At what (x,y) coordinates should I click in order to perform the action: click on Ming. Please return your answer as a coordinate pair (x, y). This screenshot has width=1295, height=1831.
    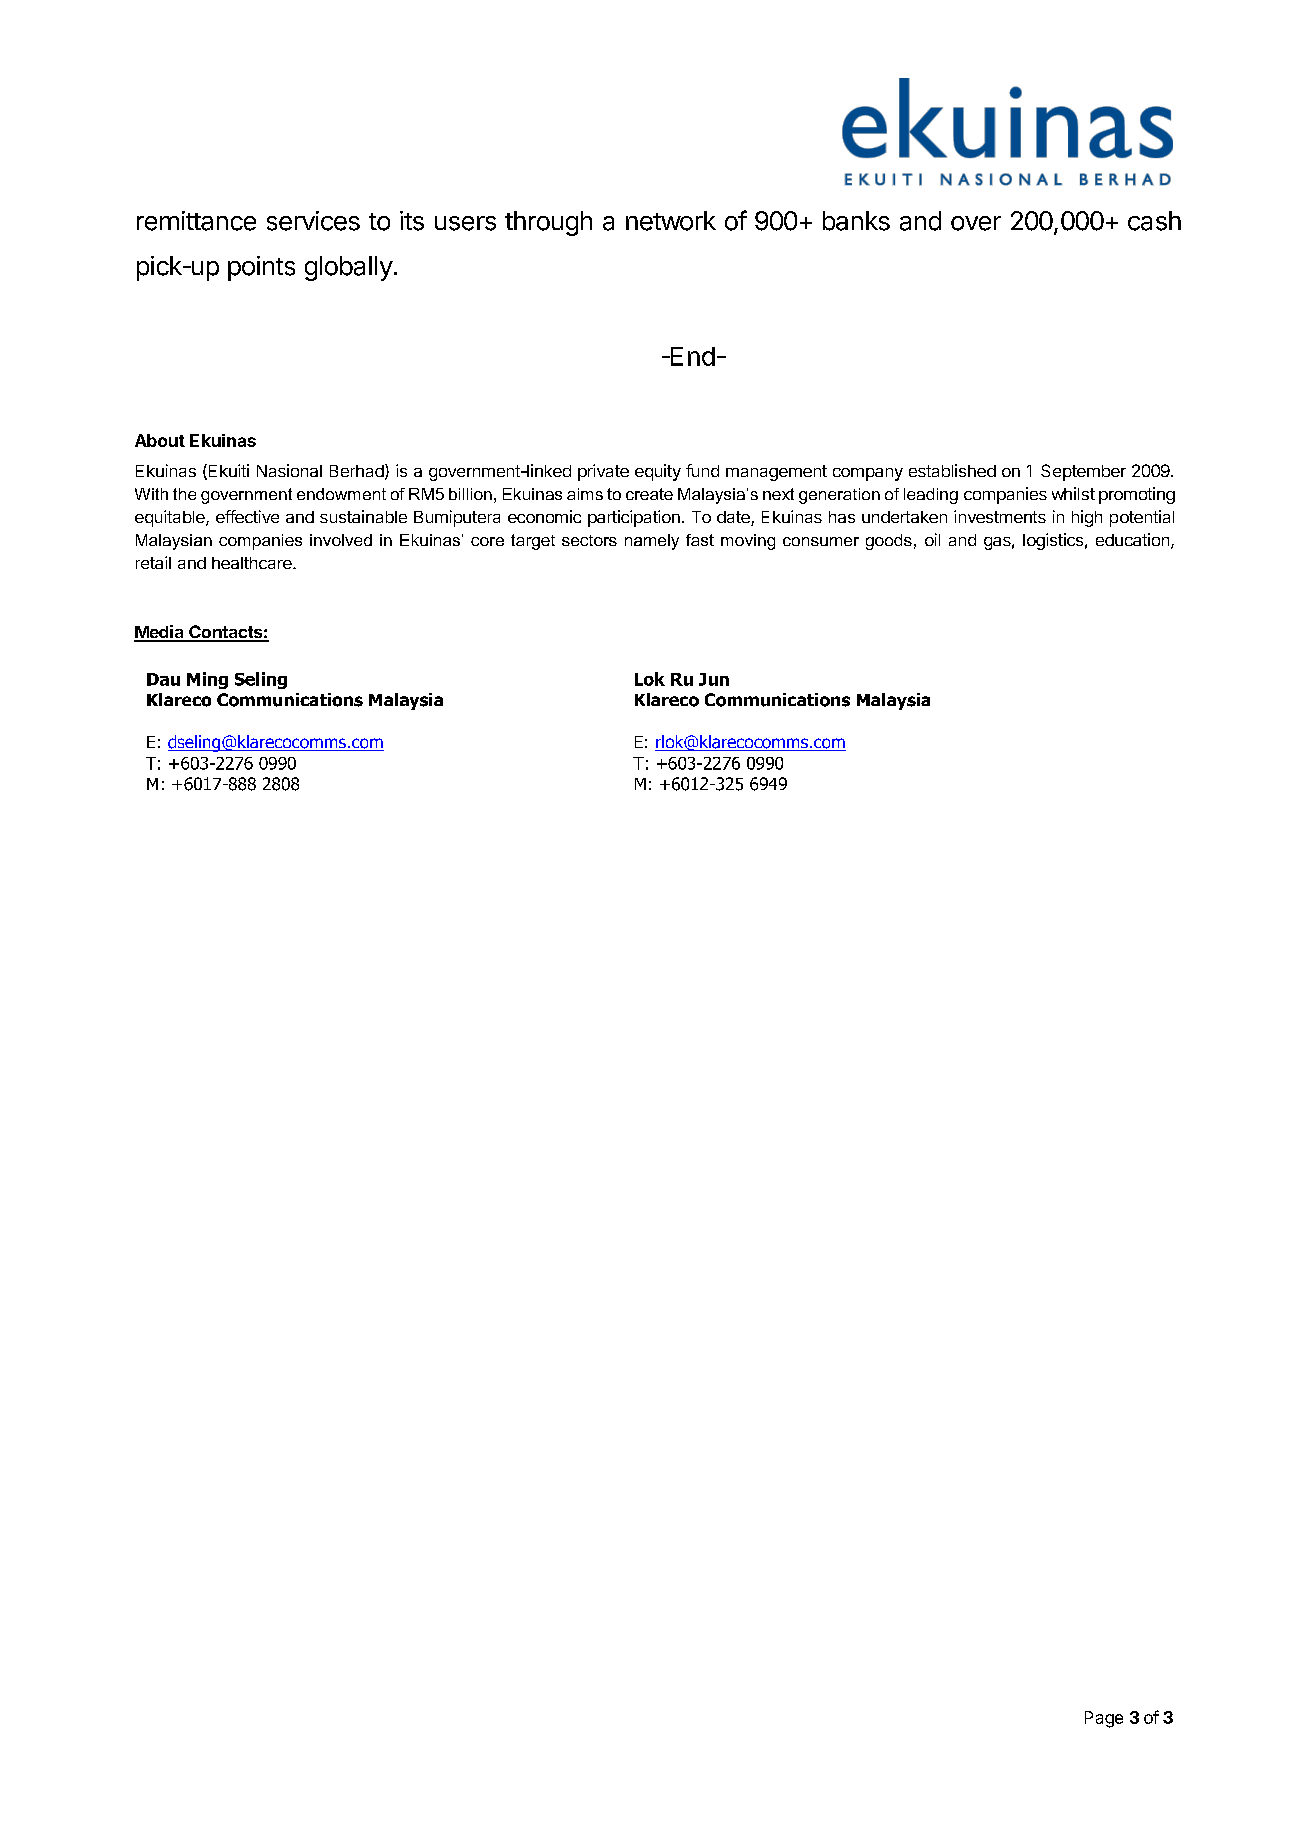
    Looking at the image, I should click on (207, 680).
